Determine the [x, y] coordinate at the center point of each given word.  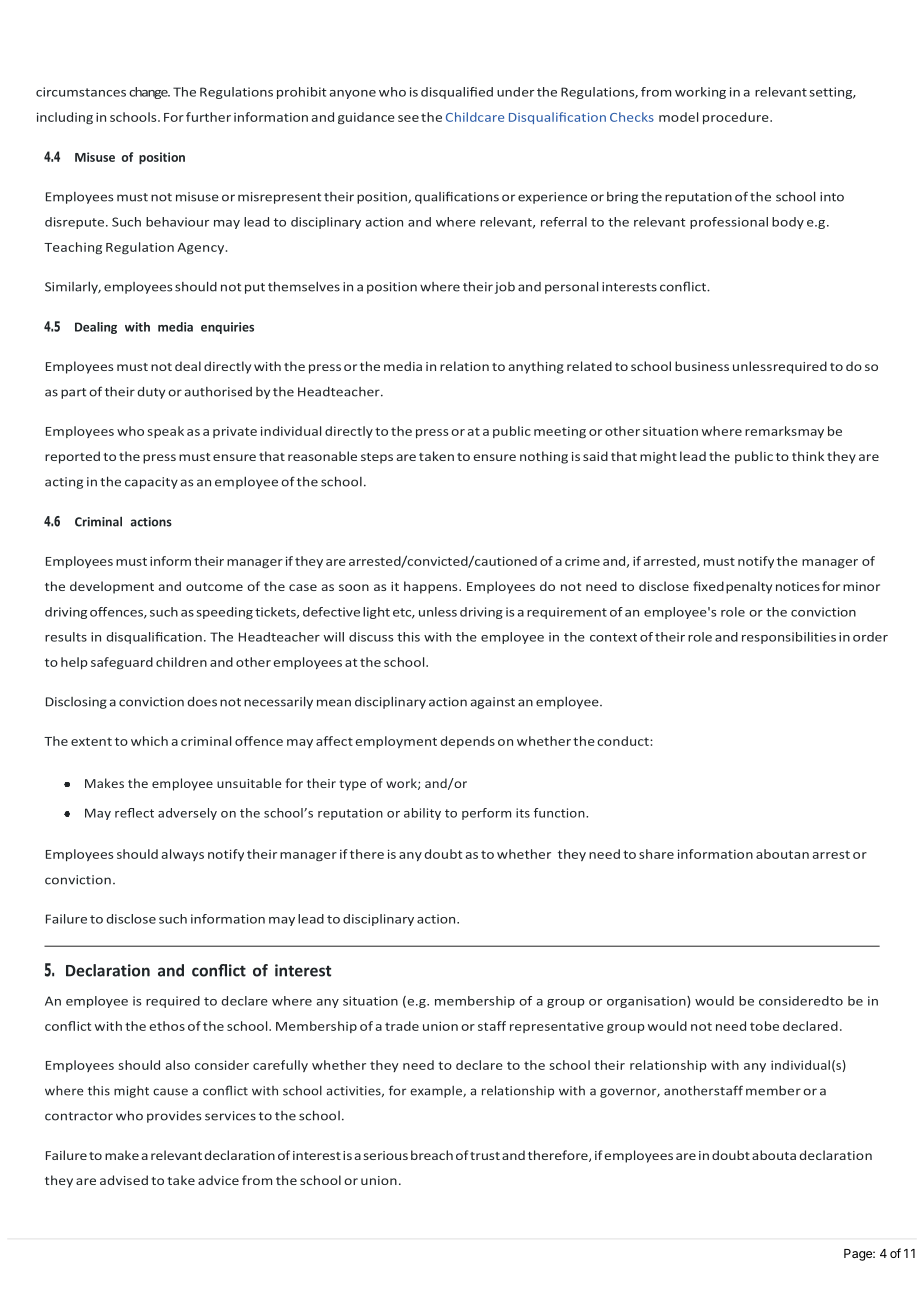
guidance [366, 118]
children [181, 662]
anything [536, 367]
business [702, 366]
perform [486, 814]
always [183, 855]
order [870, 637]
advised [124, 1180]
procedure [737, 118]
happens [432, 587]
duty [151, 393]
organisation [647, 1002]
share [656, 854]
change [149, 93]
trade [402, 1026]
